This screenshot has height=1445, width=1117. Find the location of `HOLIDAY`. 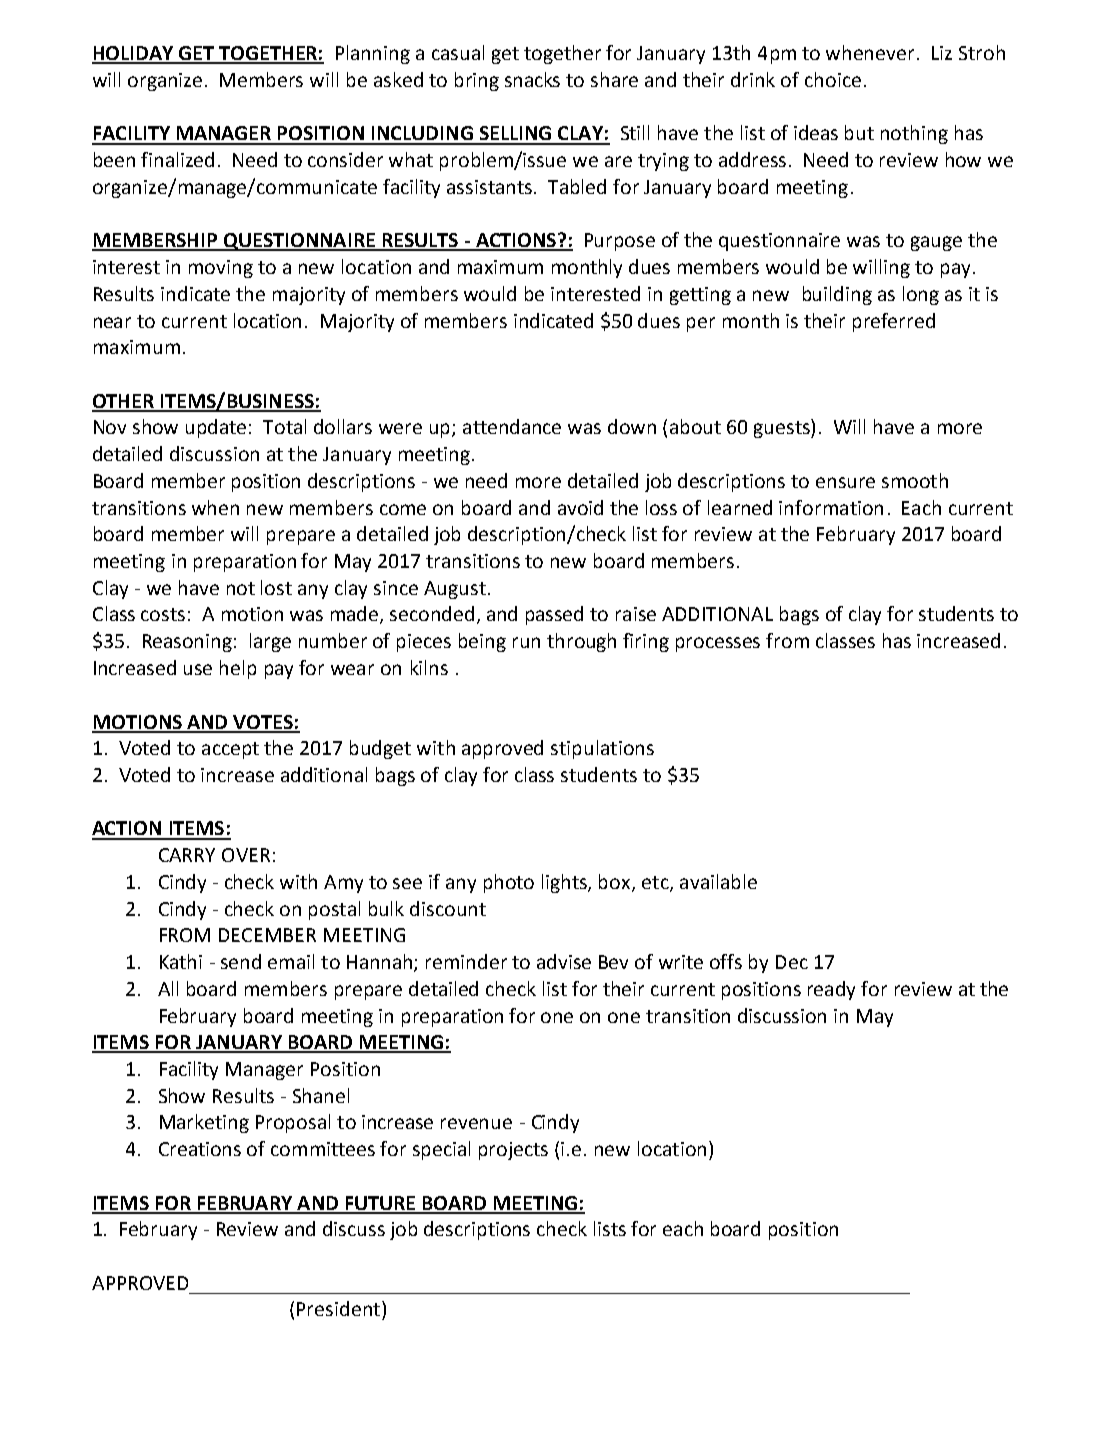

HOLIDAY is located at coordinates (134, 54).
